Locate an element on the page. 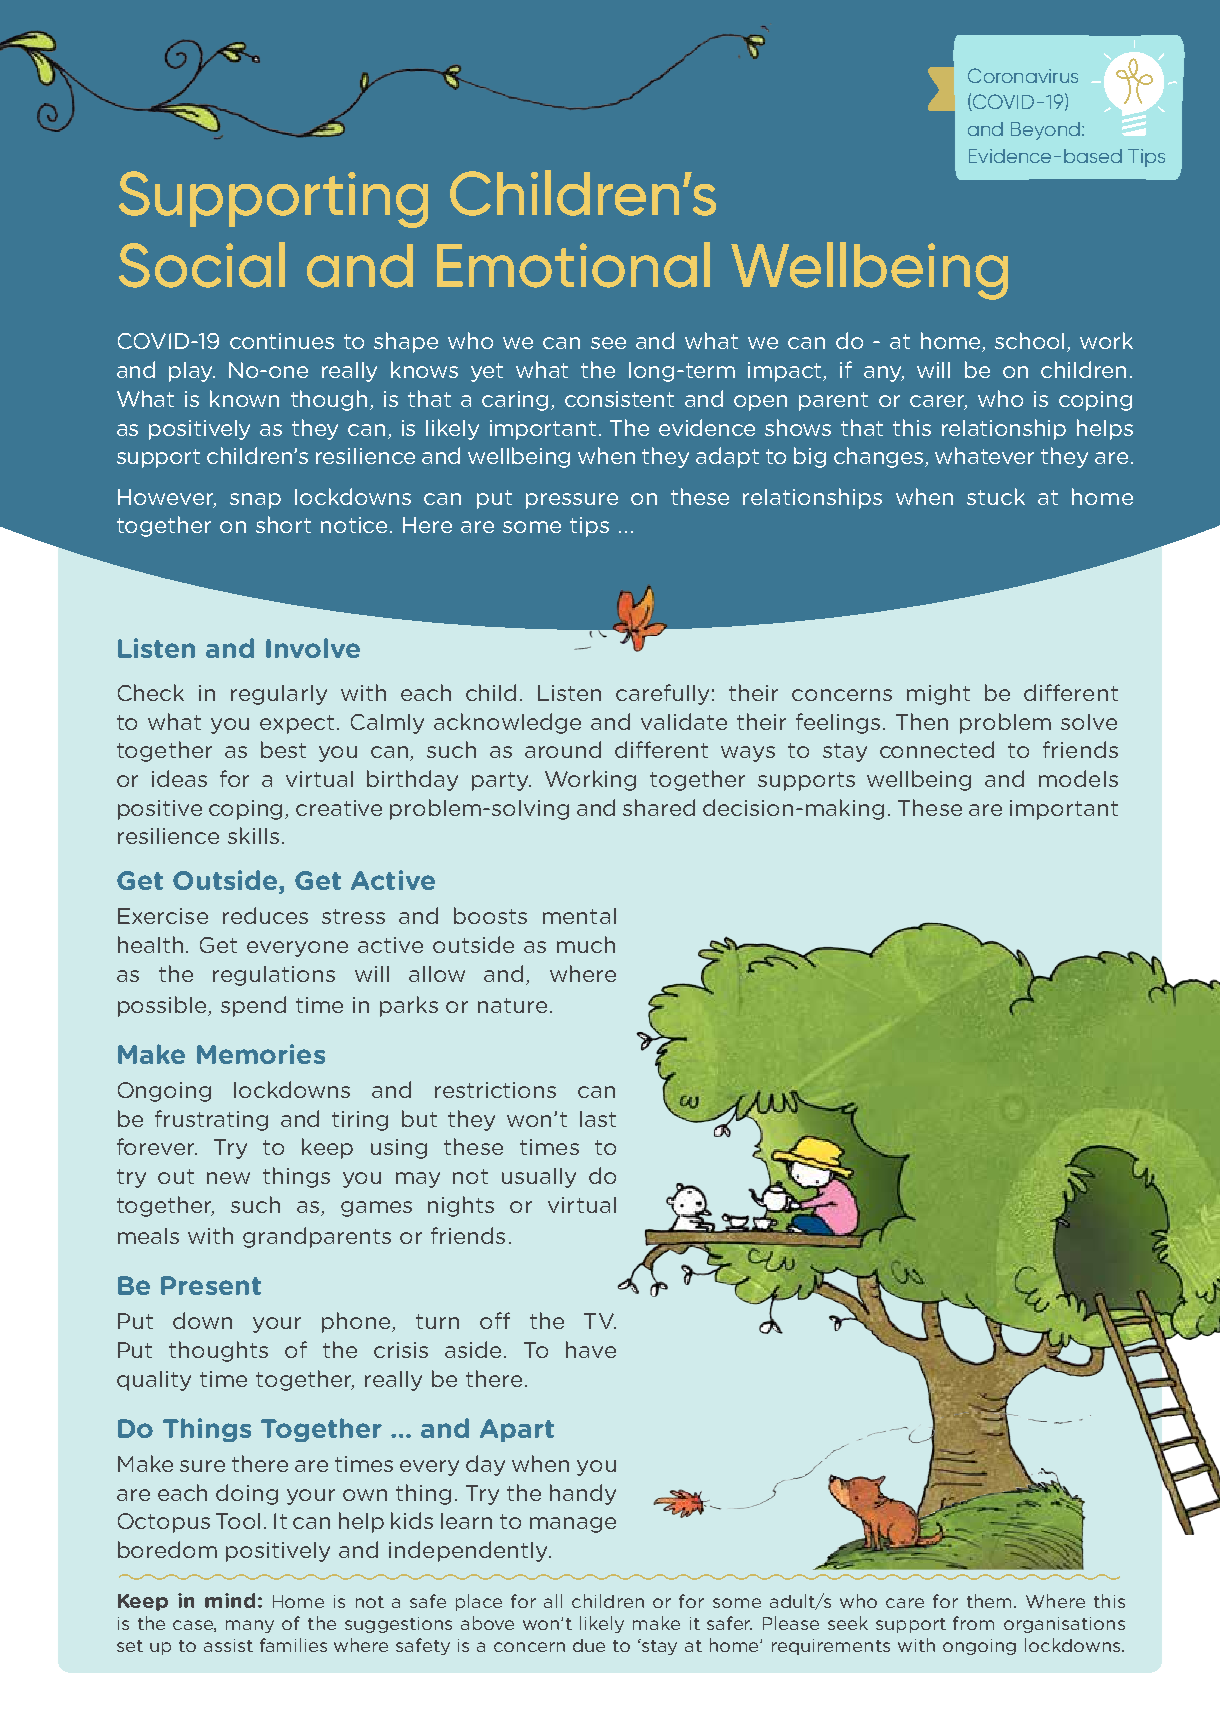 The height and width of the image is (1725, 1220). connected is located at coordinates (937, 749).
